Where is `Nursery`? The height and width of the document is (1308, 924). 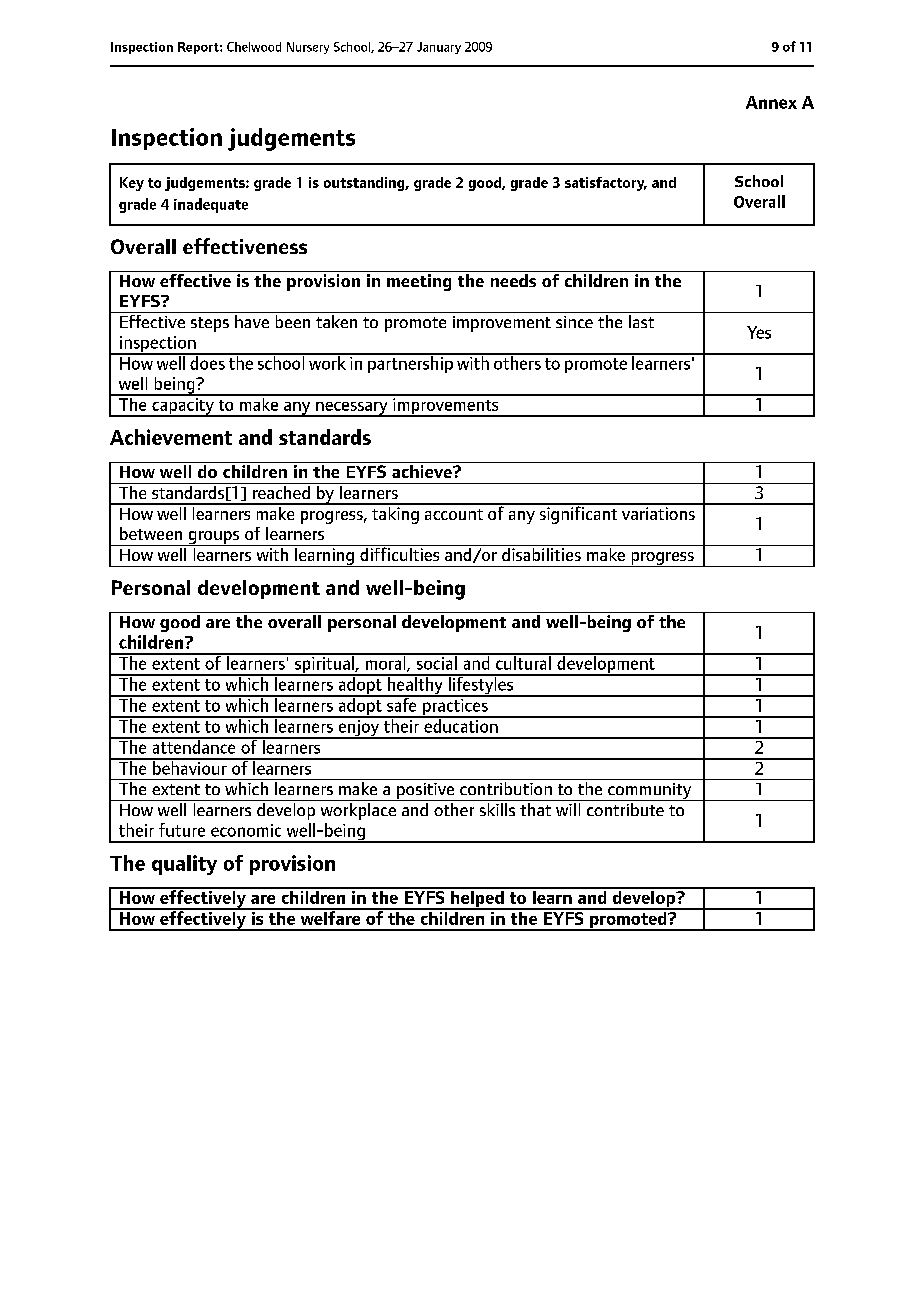
Nursery is located at coordinates (308, 48).
